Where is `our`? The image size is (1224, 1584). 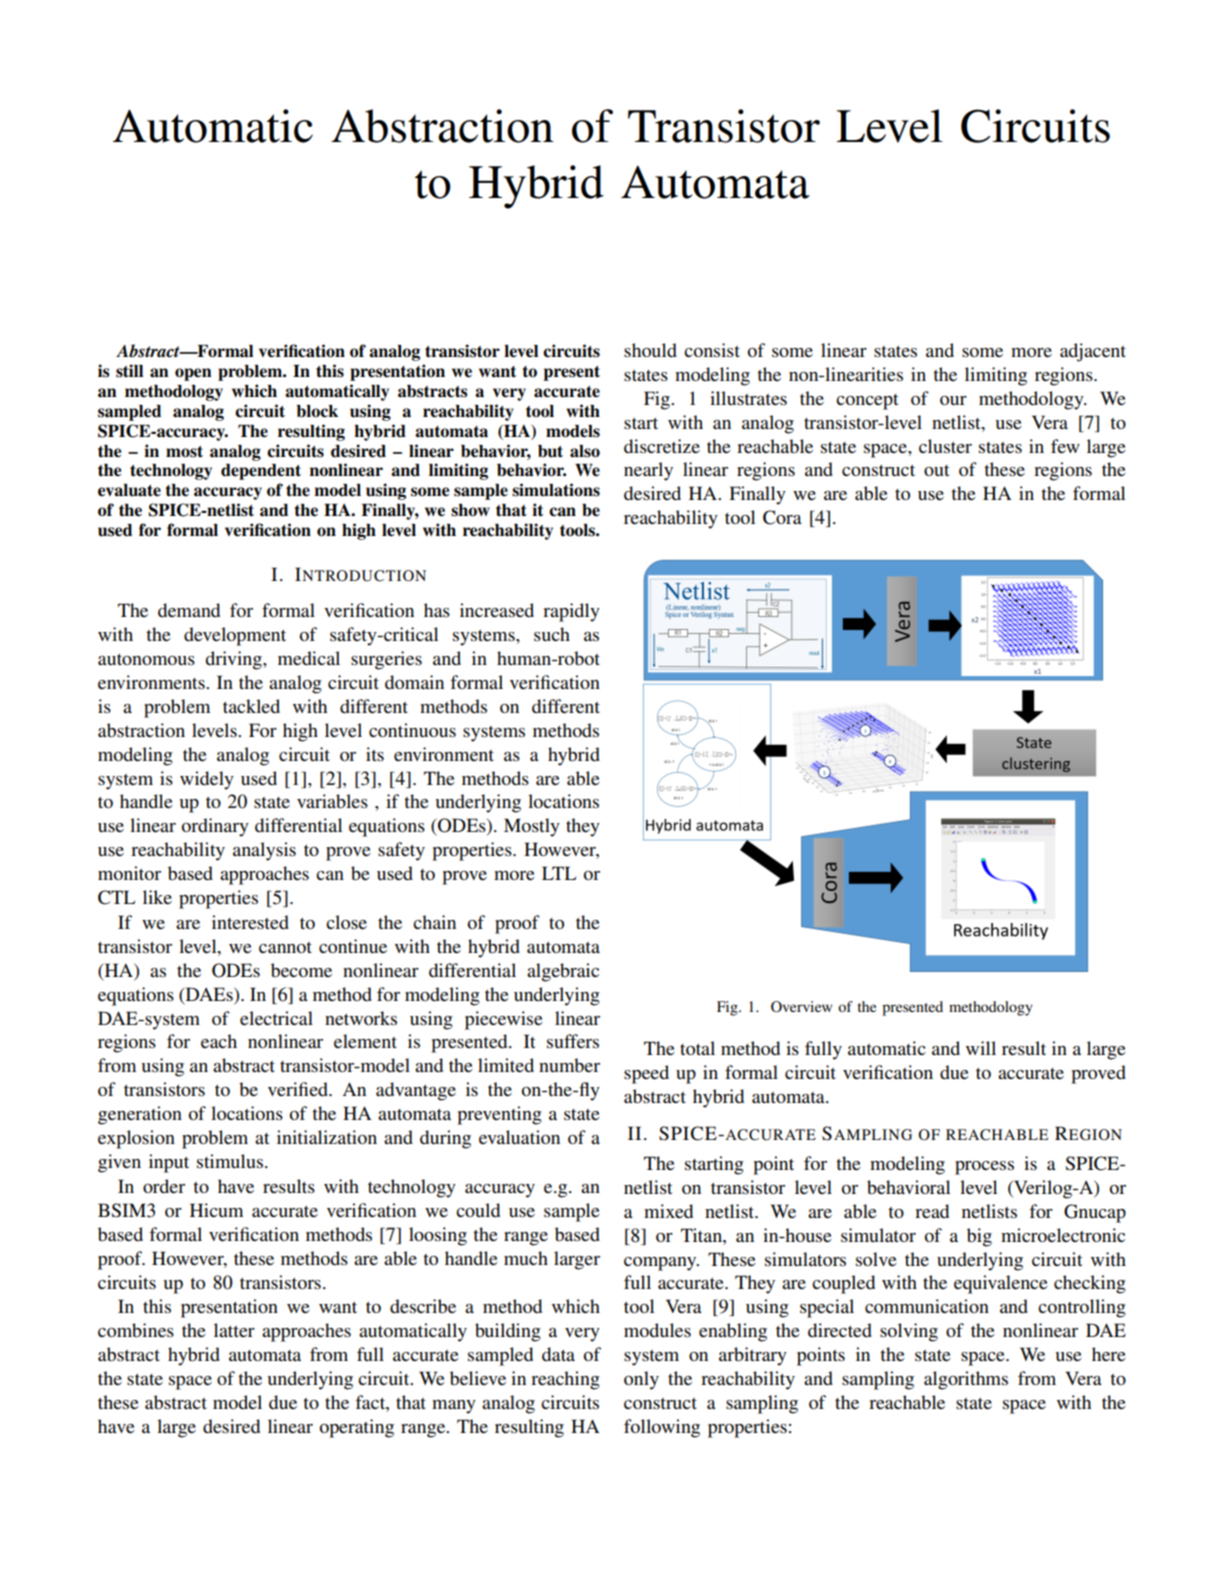
our is located at coordinates (953, 400).
